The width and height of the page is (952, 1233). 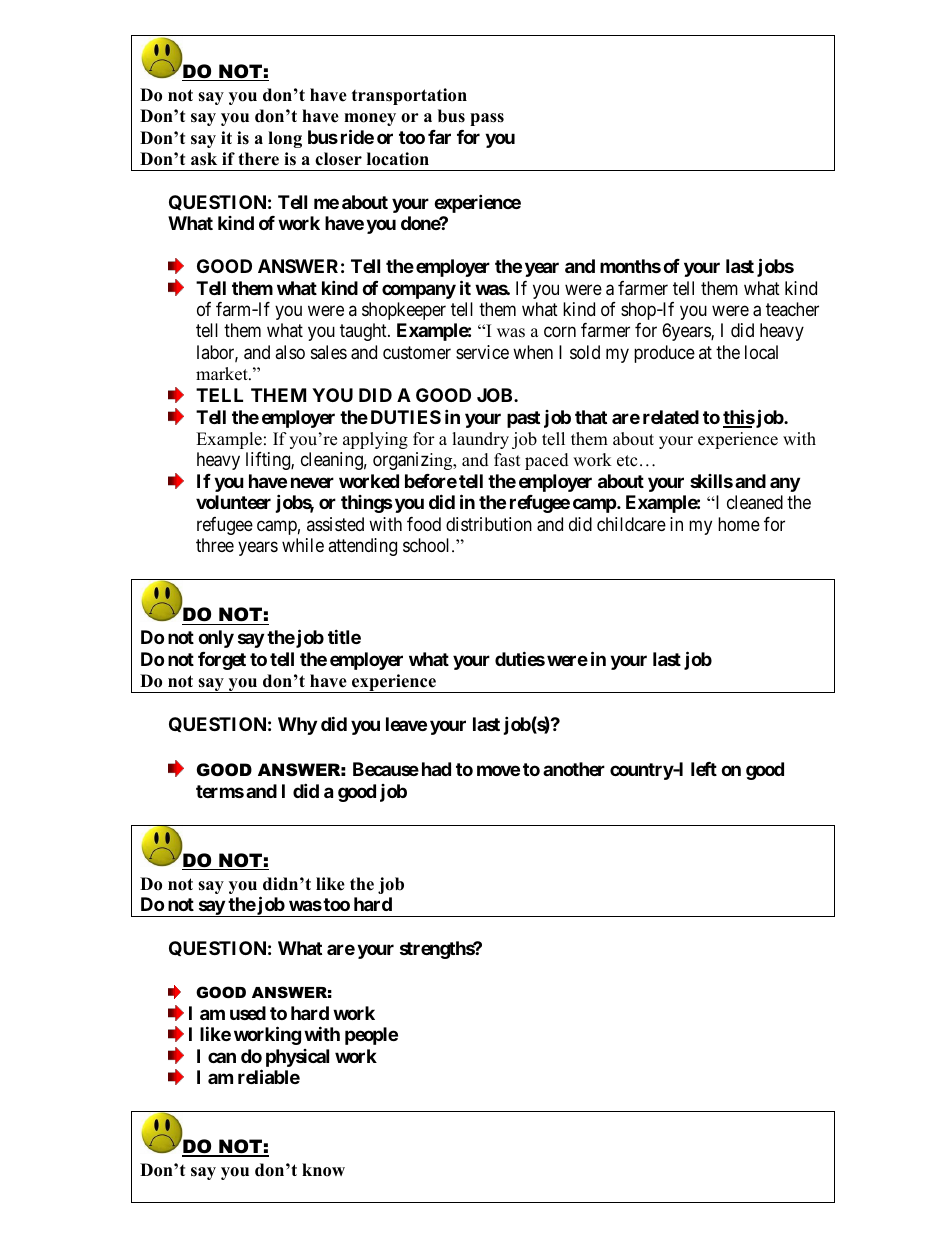 What do you see at coordinates (739, 524) in the page?
I see `home` at bounding box center [739, 524].
